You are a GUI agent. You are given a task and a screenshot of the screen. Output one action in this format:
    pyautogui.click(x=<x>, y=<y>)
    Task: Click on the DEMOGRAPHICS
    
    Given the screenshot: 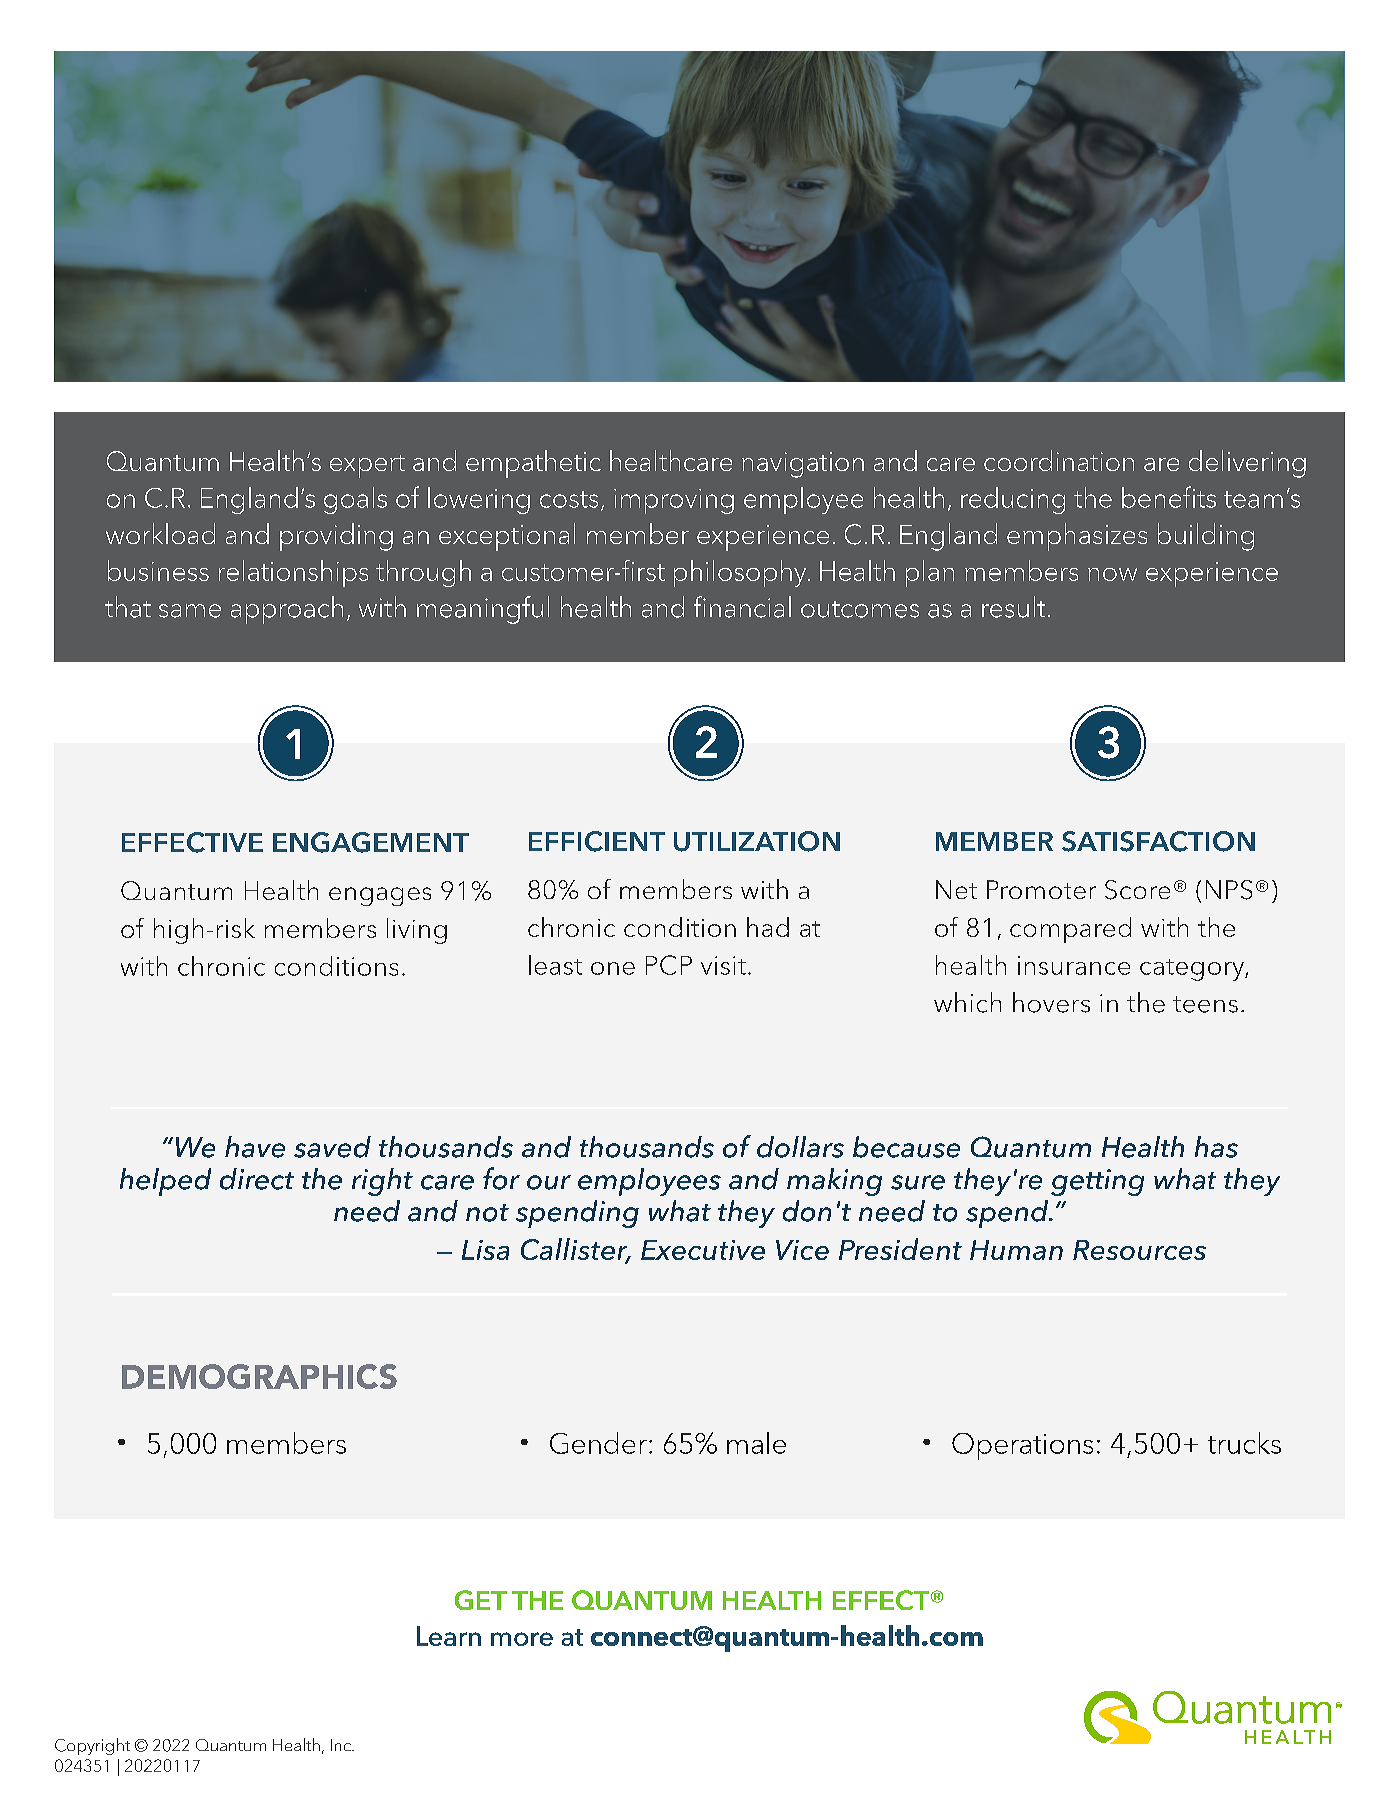 What is the action you would take?
    pyautogui.click(x=259, y=1376)
